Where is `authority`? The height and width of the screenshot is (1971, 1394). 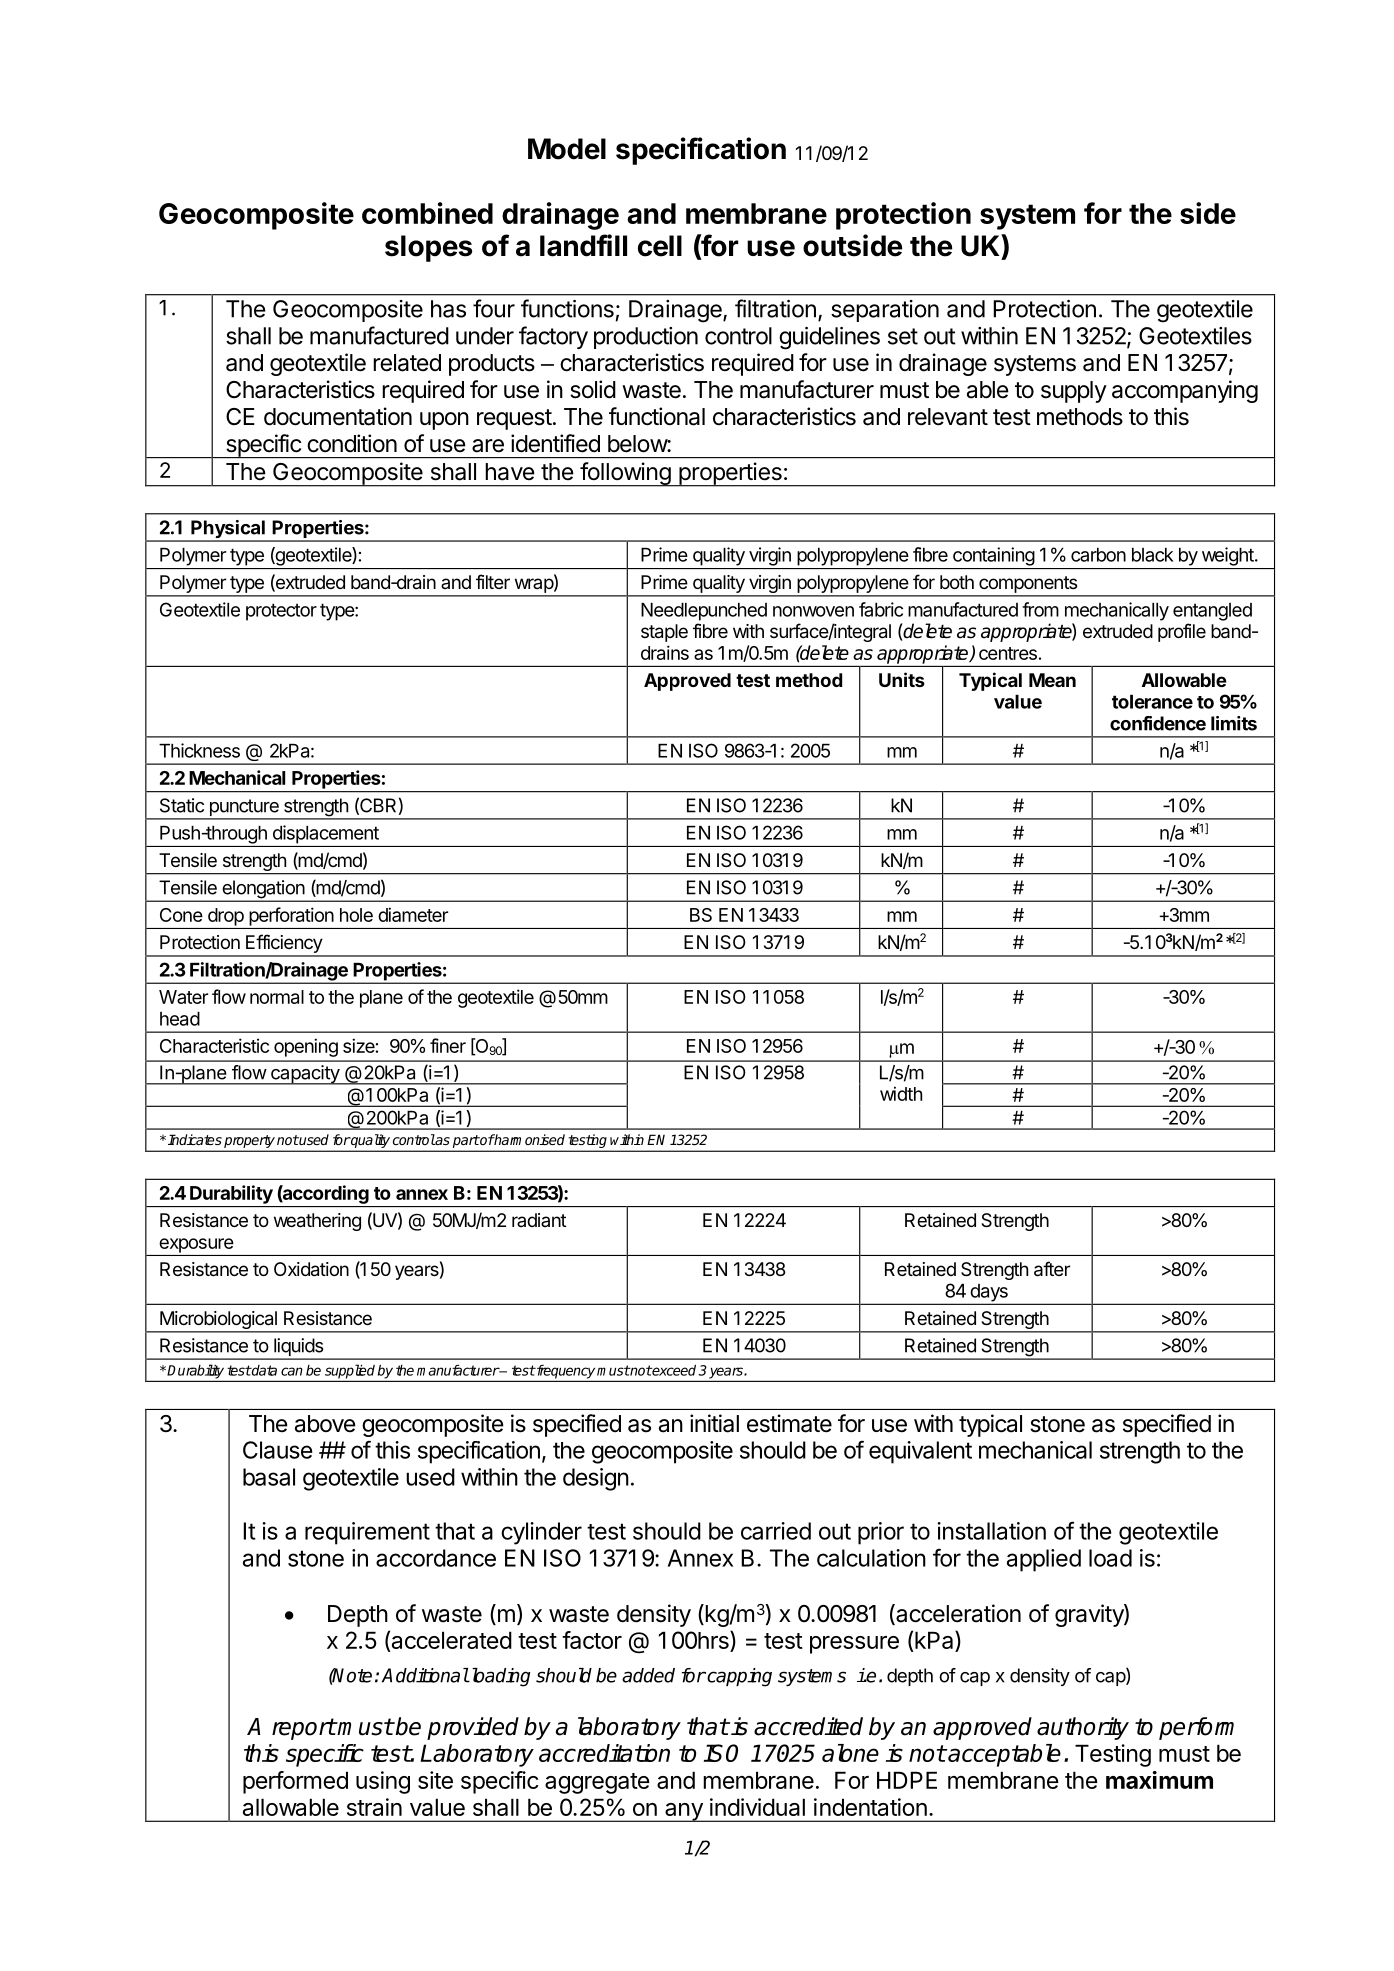 authority is located at coordinates (1083, 1728).
